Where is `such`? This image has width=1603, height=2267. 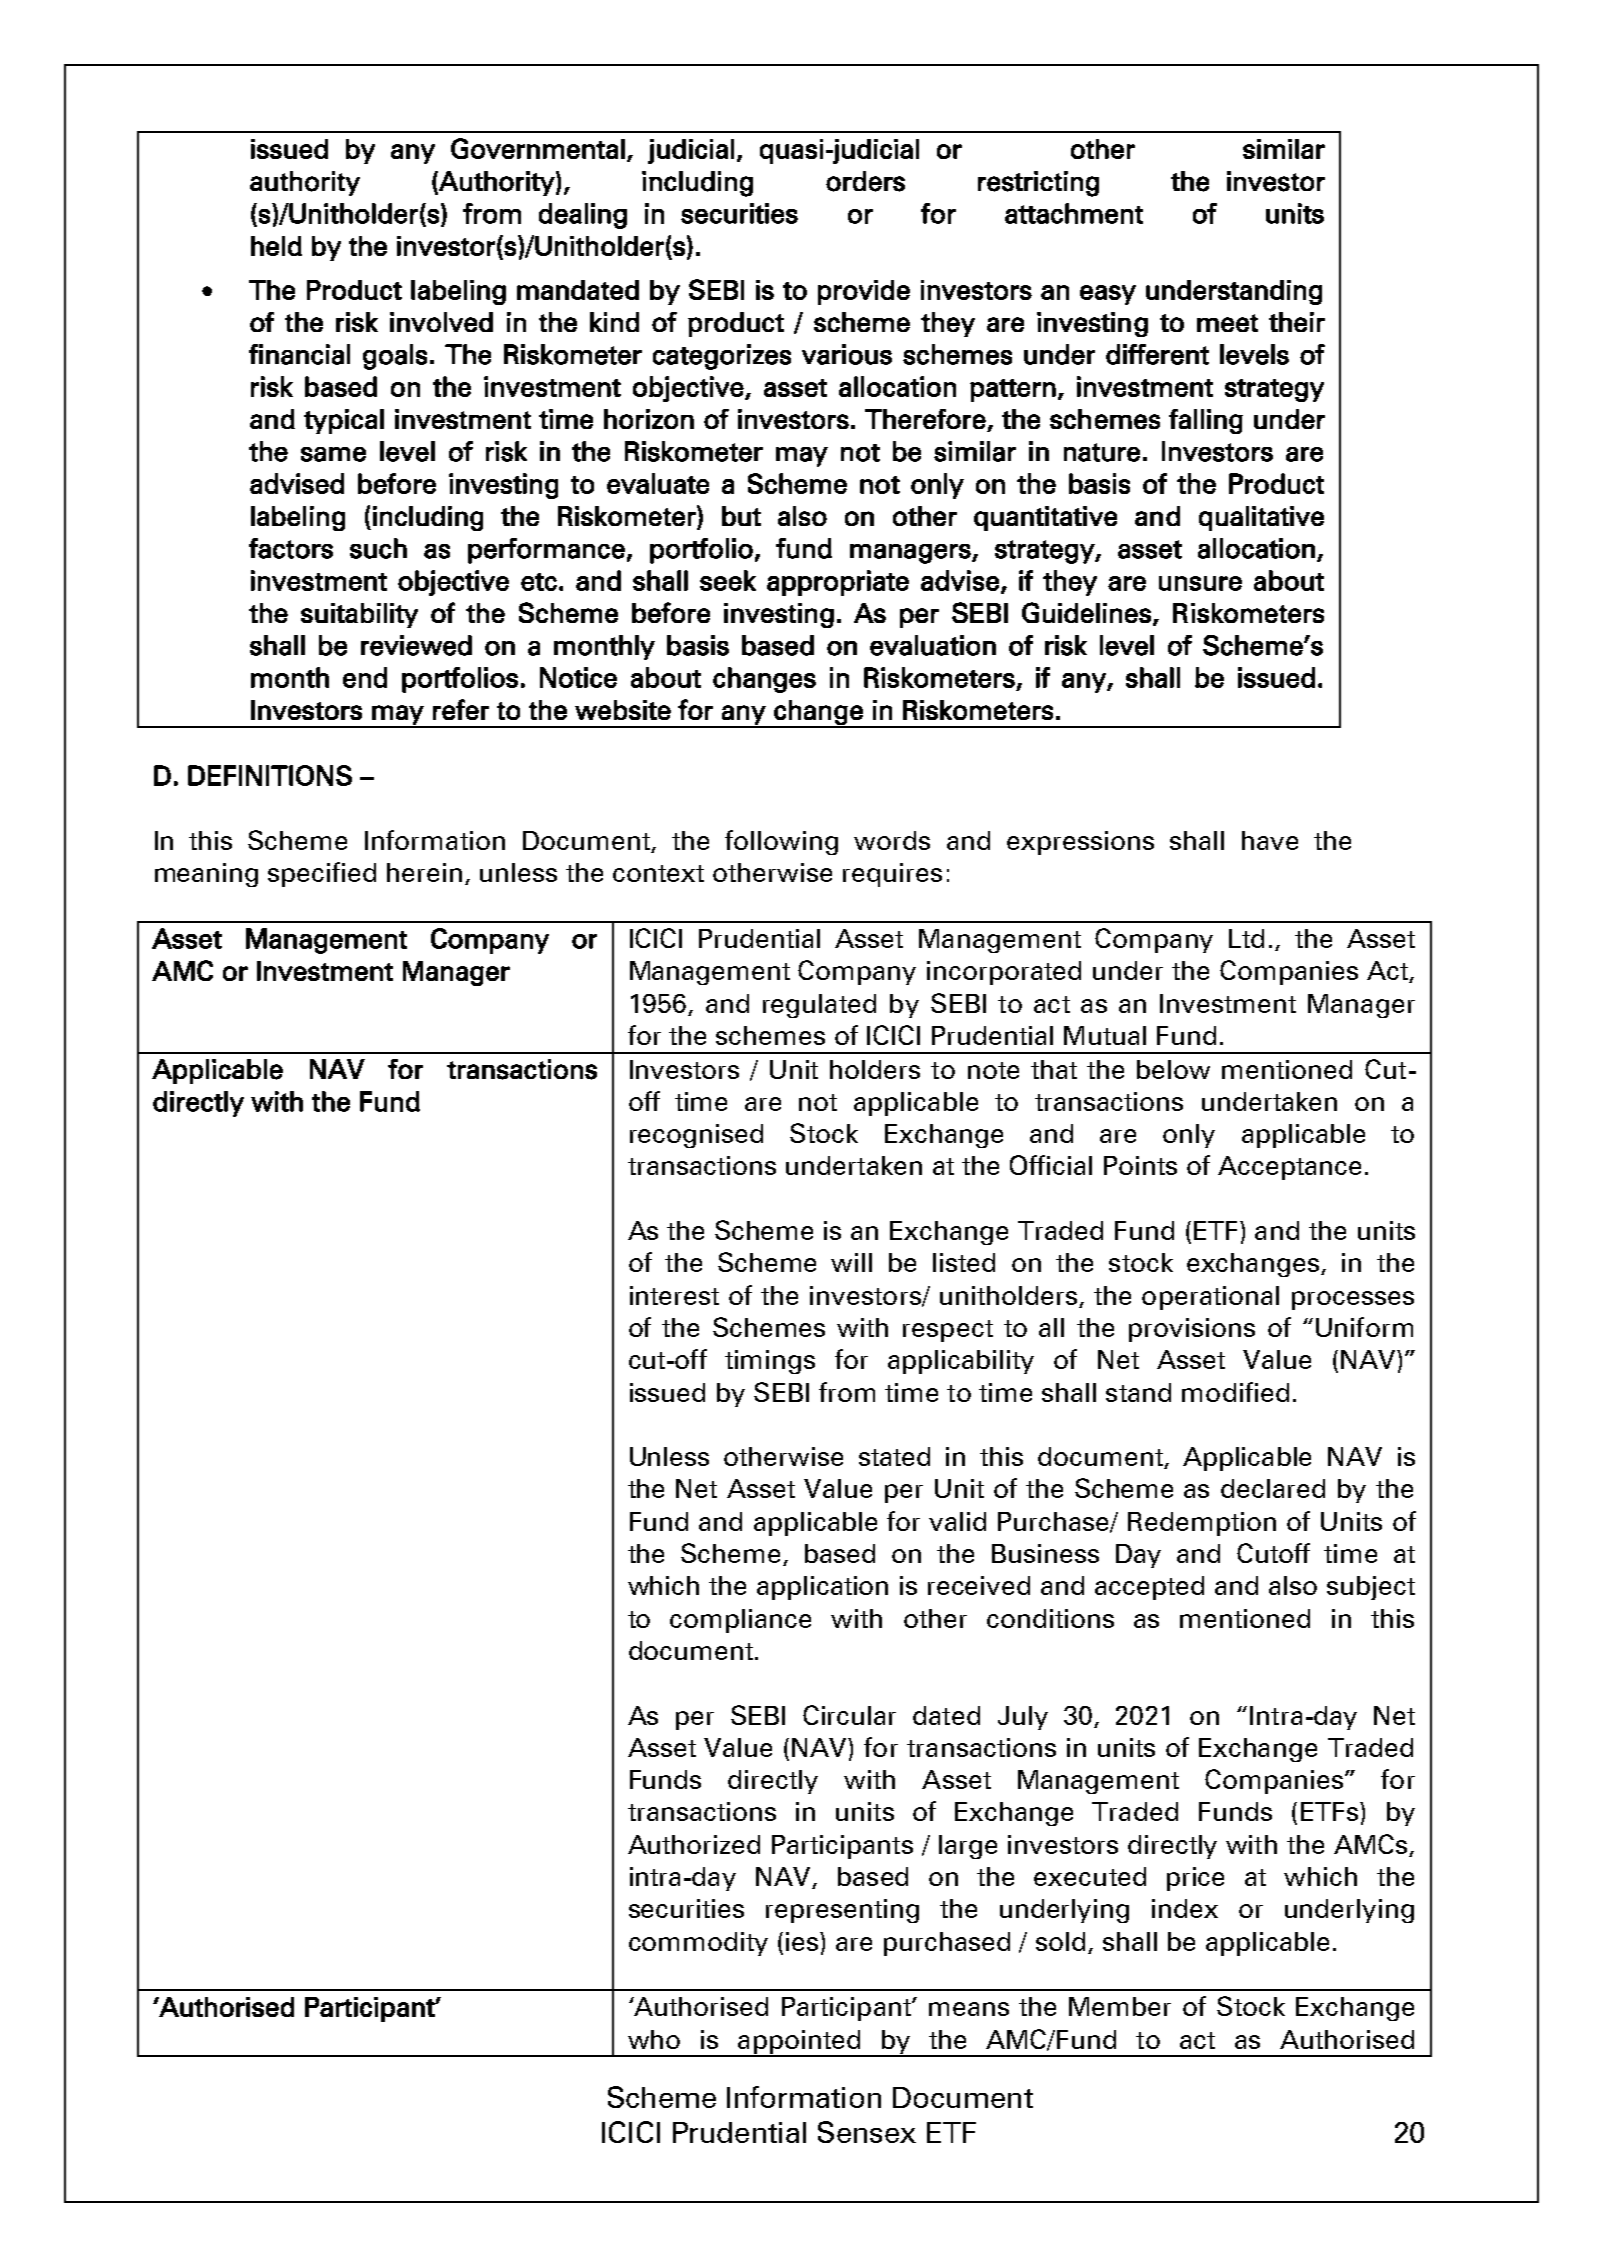 such is located at coordinates (378, 548).
